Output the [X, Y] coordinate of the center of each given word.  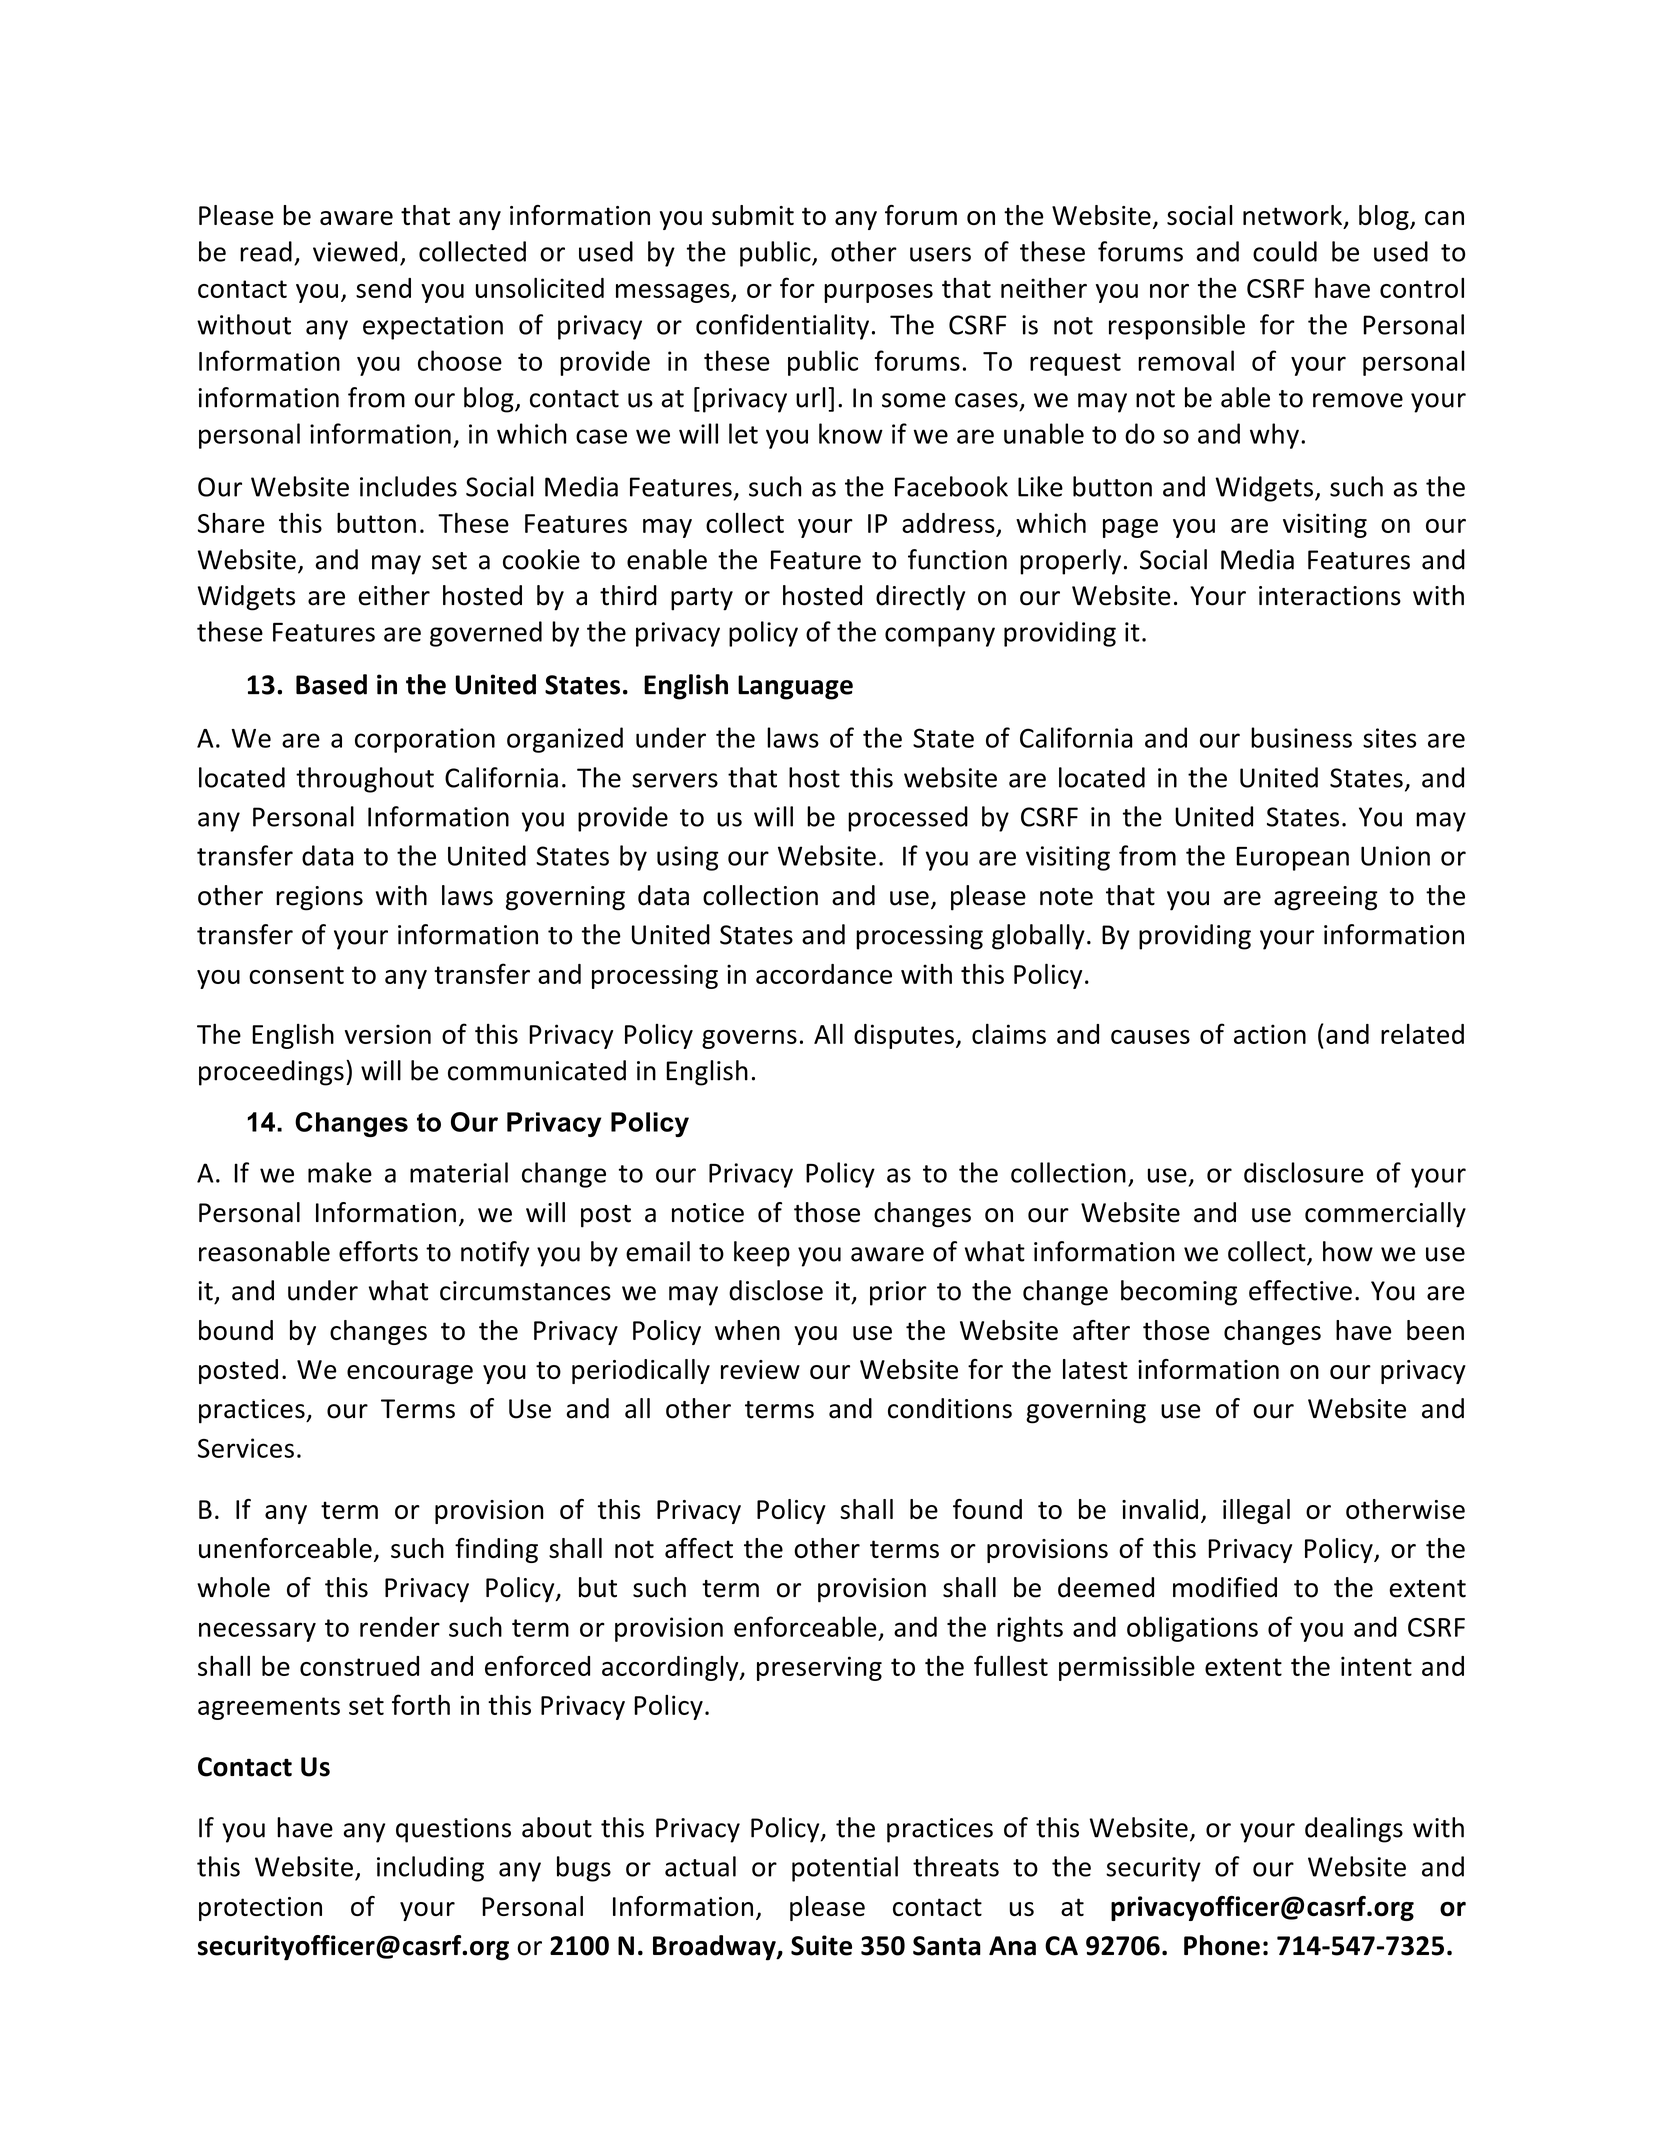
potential [845, 1869]
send [383, 288]
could [1285, 251]
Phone [1222, 1945]
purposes [878, 293]
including [430, 1869]
